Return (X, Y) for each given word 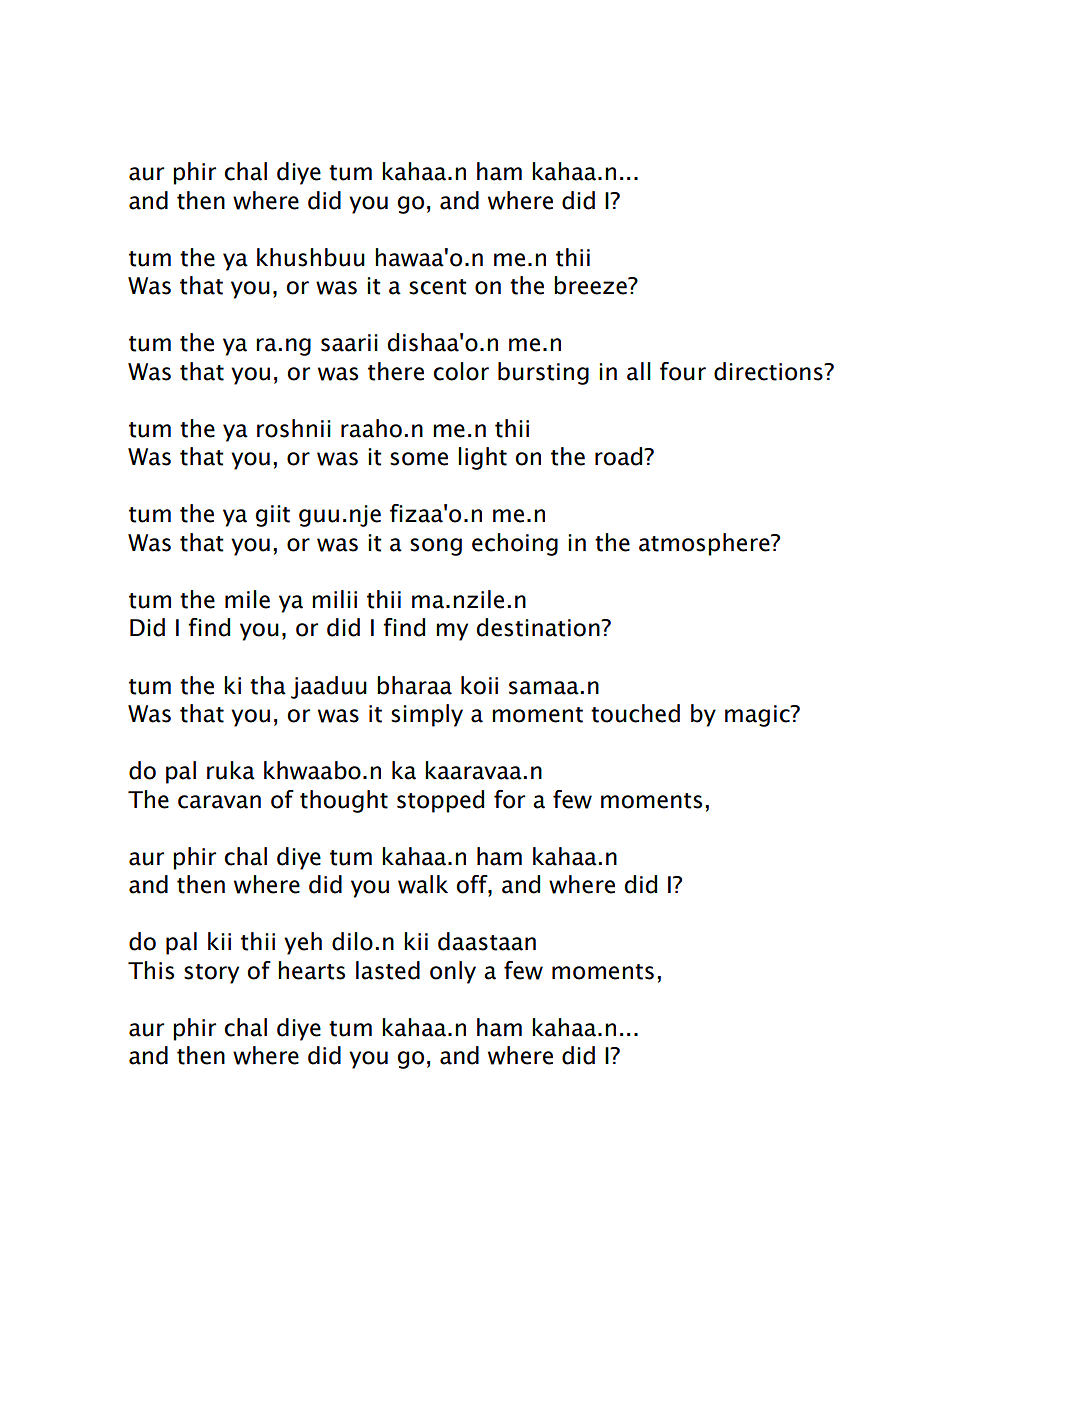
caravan (219, 802)
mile (247, 599)
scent (438, 287)
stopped (440, 801)
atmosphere (705, 544)
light (482, 458)
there (396, 371)
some (419, 459)
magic (758, 716)
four (683, 371)
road (620, 456)
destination (539, 627)
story (211, 974)
